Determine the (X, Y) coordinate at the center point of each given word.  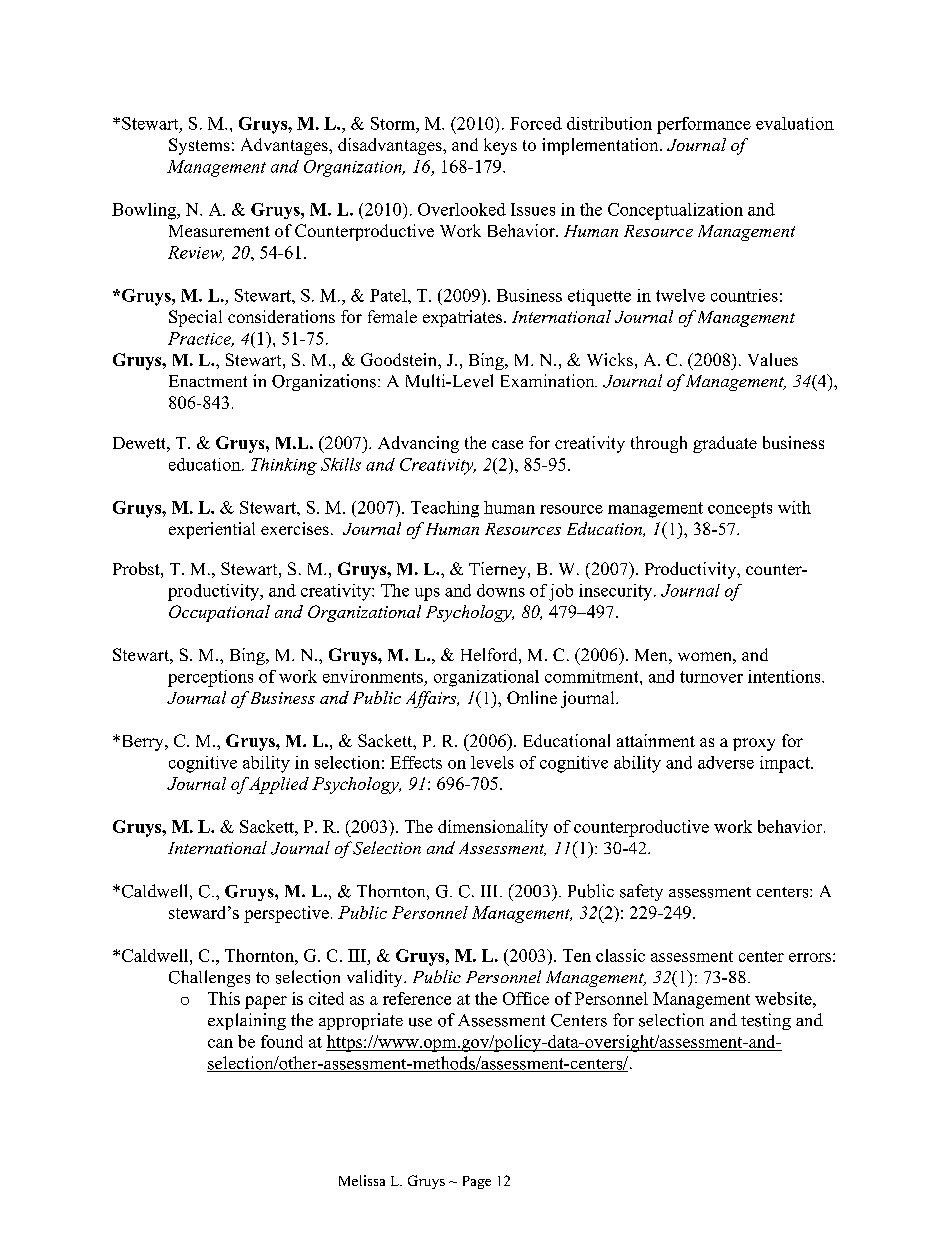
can (220, 1043)
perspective (286, 914)
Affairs (432, 699)
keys (500, 146)
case (507, 444)
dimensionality (493, 828)
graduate (725, 444)
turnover (711, 677)
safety (641, 892)
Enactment (208, 381)
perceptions (210, 678)
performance (704, 125)
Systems (199, 146)
